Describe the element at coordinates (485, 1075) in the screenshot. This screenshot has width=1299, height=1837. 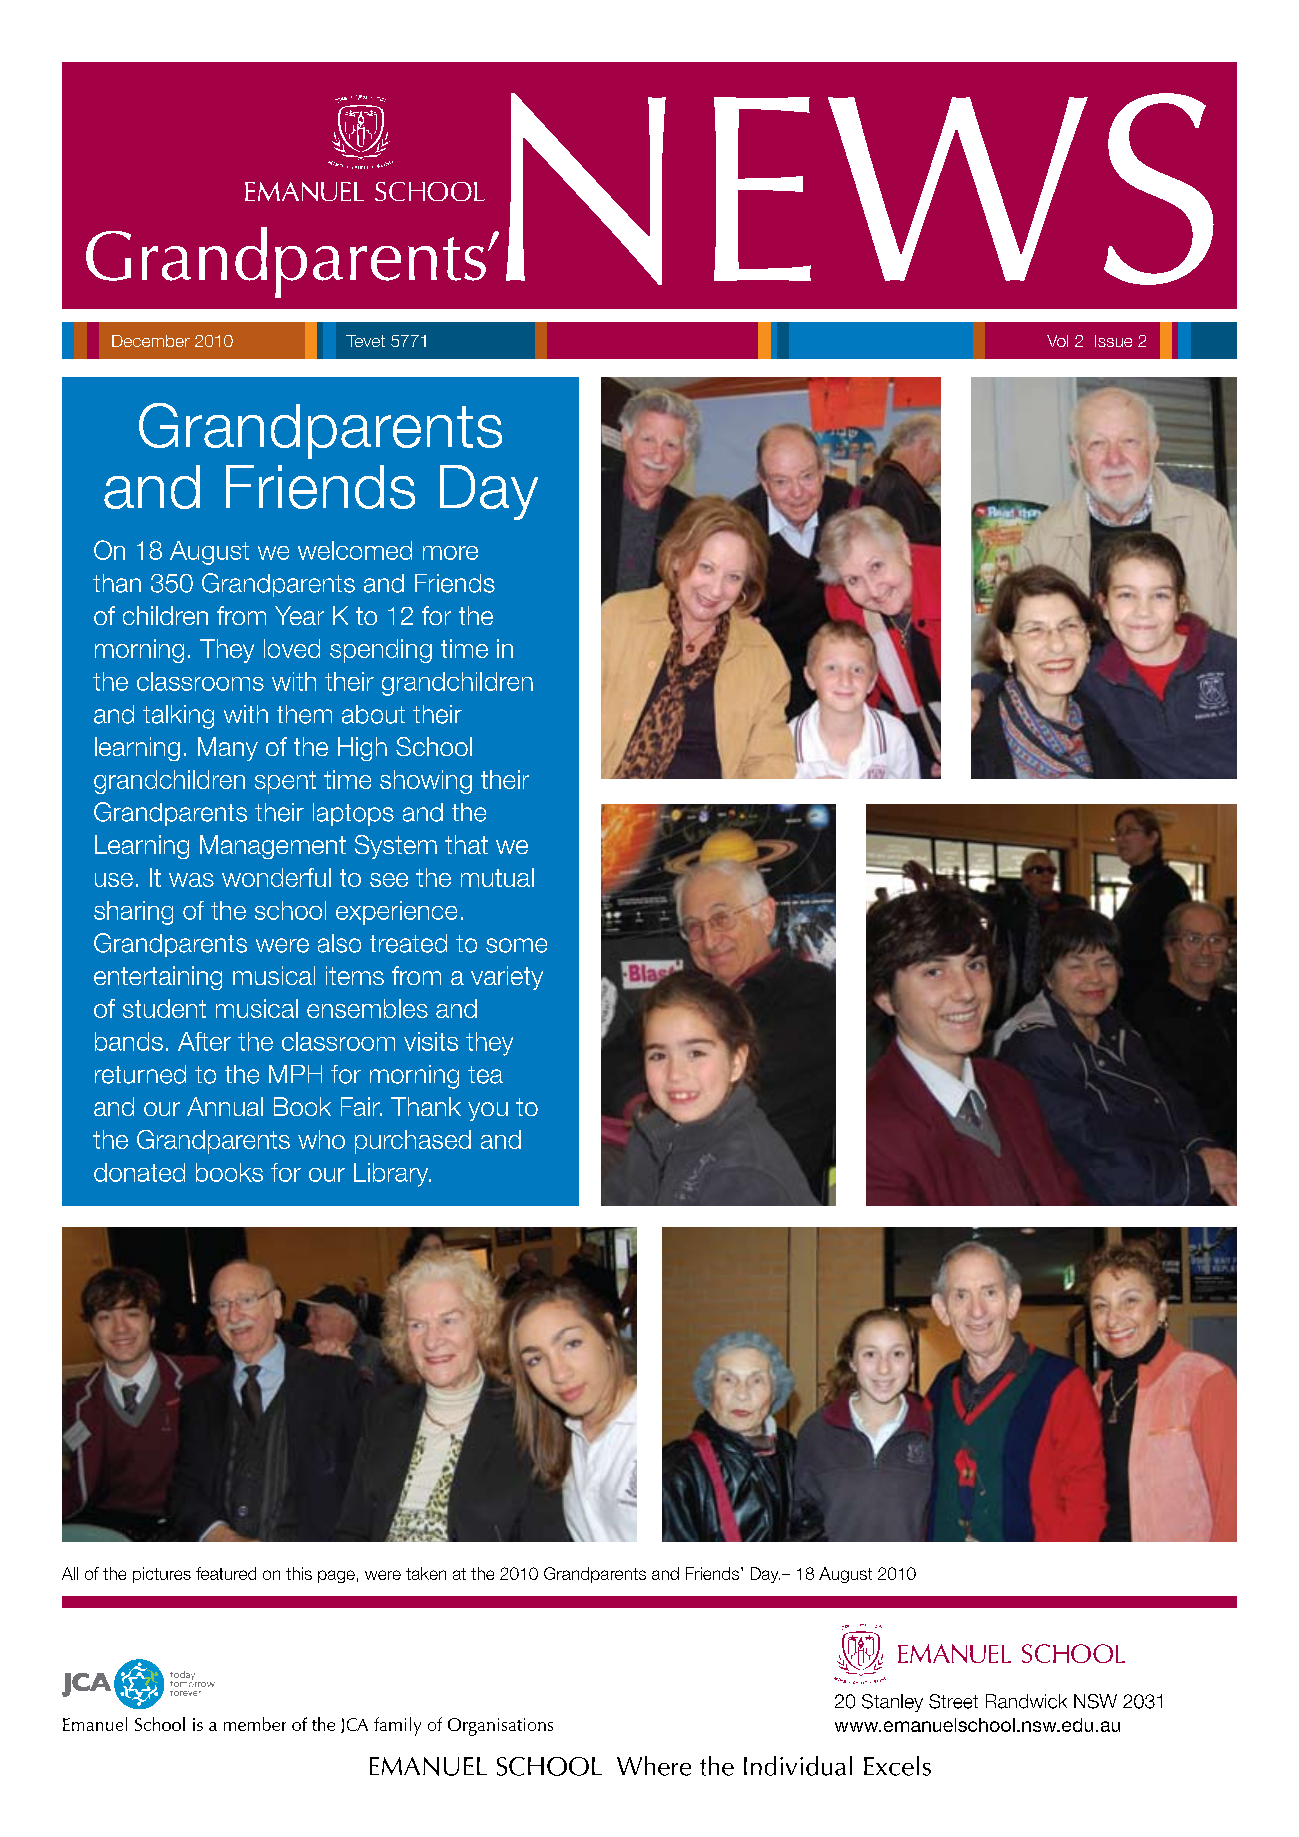
I see `tea` at that location.
